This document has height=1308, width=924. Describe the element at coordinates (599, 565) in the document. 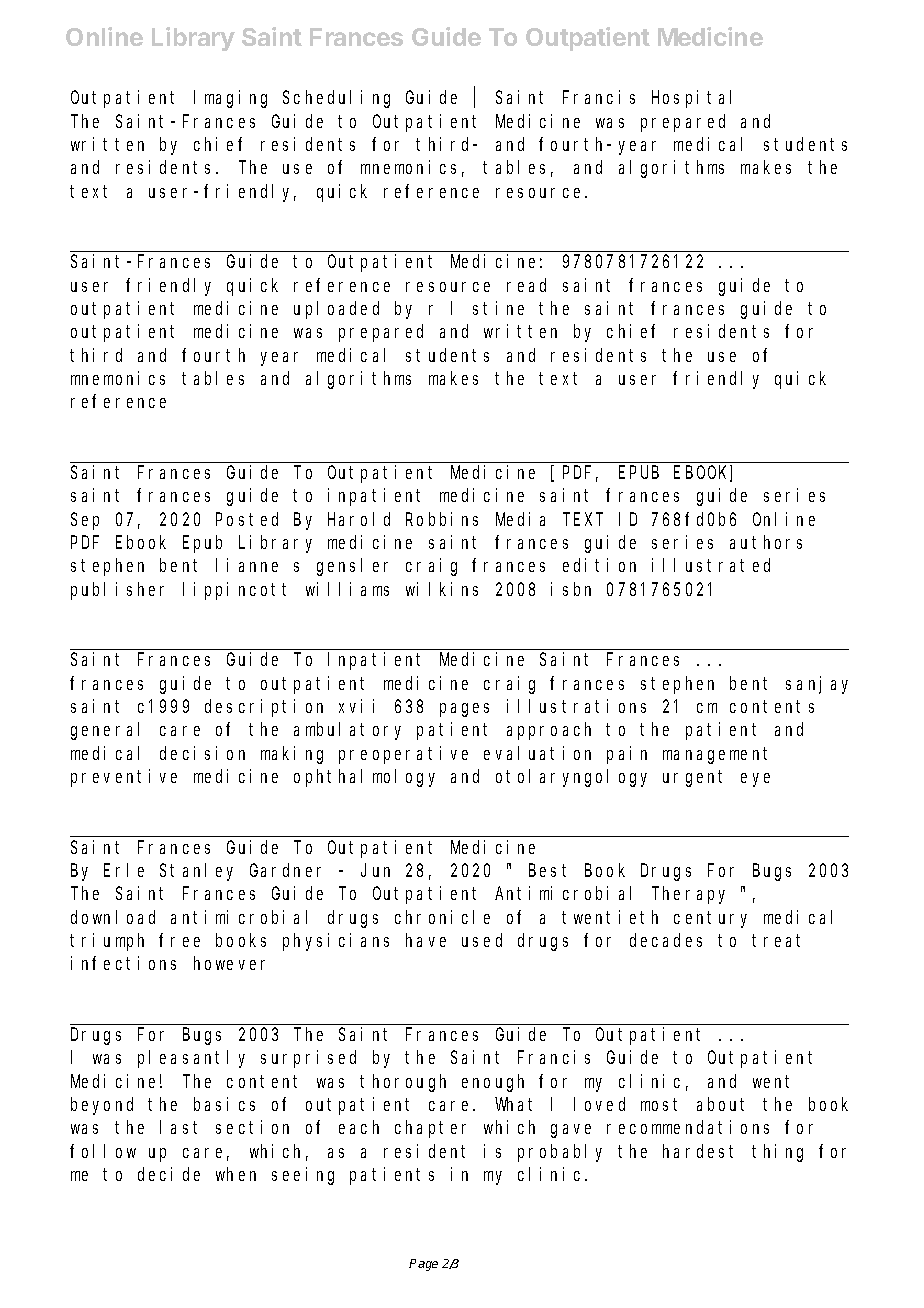

I see `edition` at that location.
